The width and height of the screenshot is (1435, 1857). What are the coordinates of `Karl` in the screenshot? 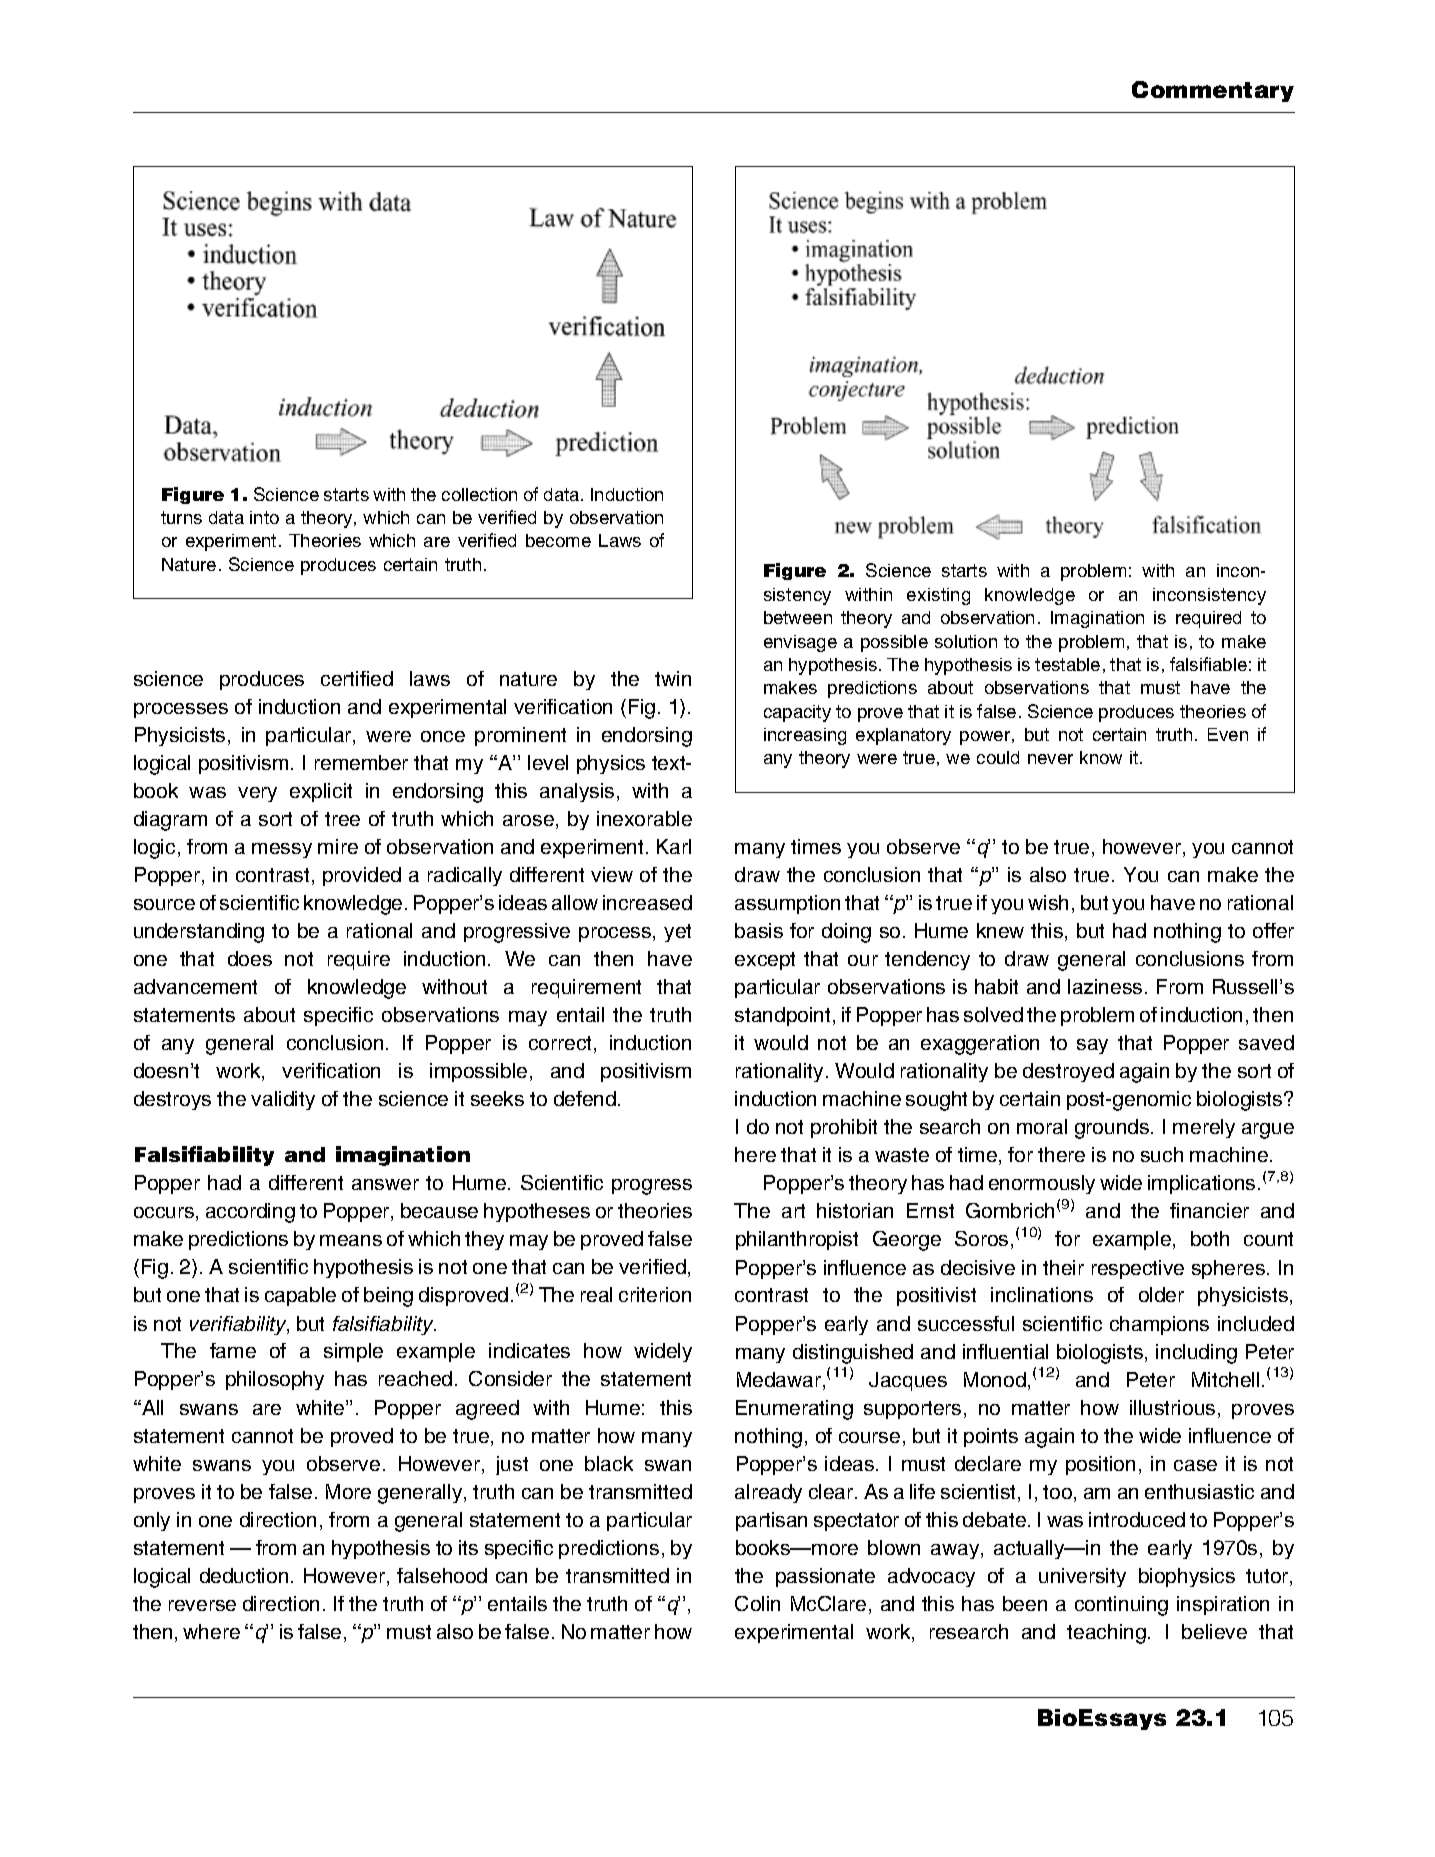 It's located at (674, 846).
